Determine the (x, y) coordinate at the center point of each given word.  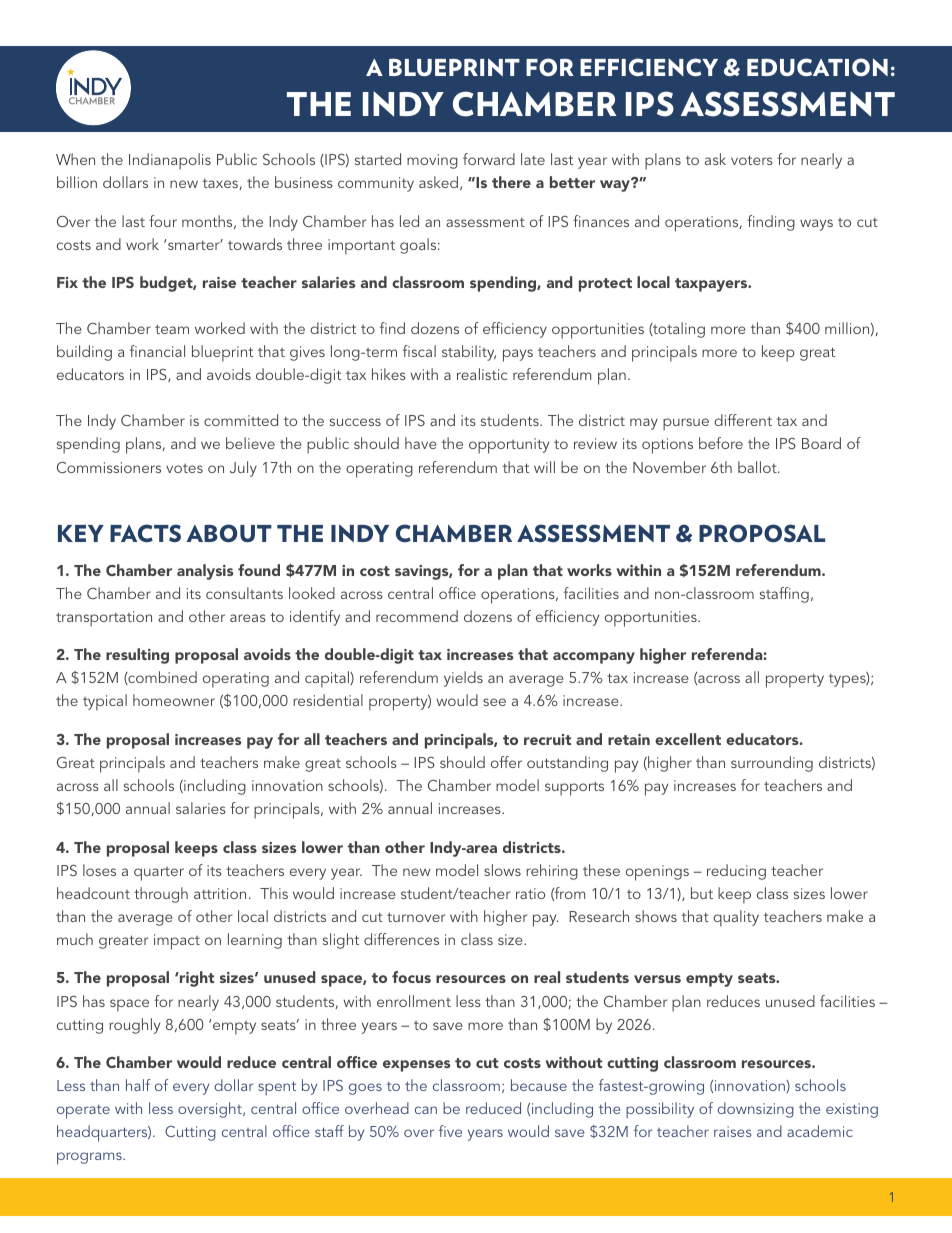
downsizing (755, 1110)
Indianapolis (170, 161)
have (421, 443)
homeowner (174, 700)
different (743, 420)
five (450, 1131)
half (138, 1085)
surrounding (772, 764)
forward (489, 159)
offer (506, 762)
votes (184, 468)
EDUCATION (817, 67)
